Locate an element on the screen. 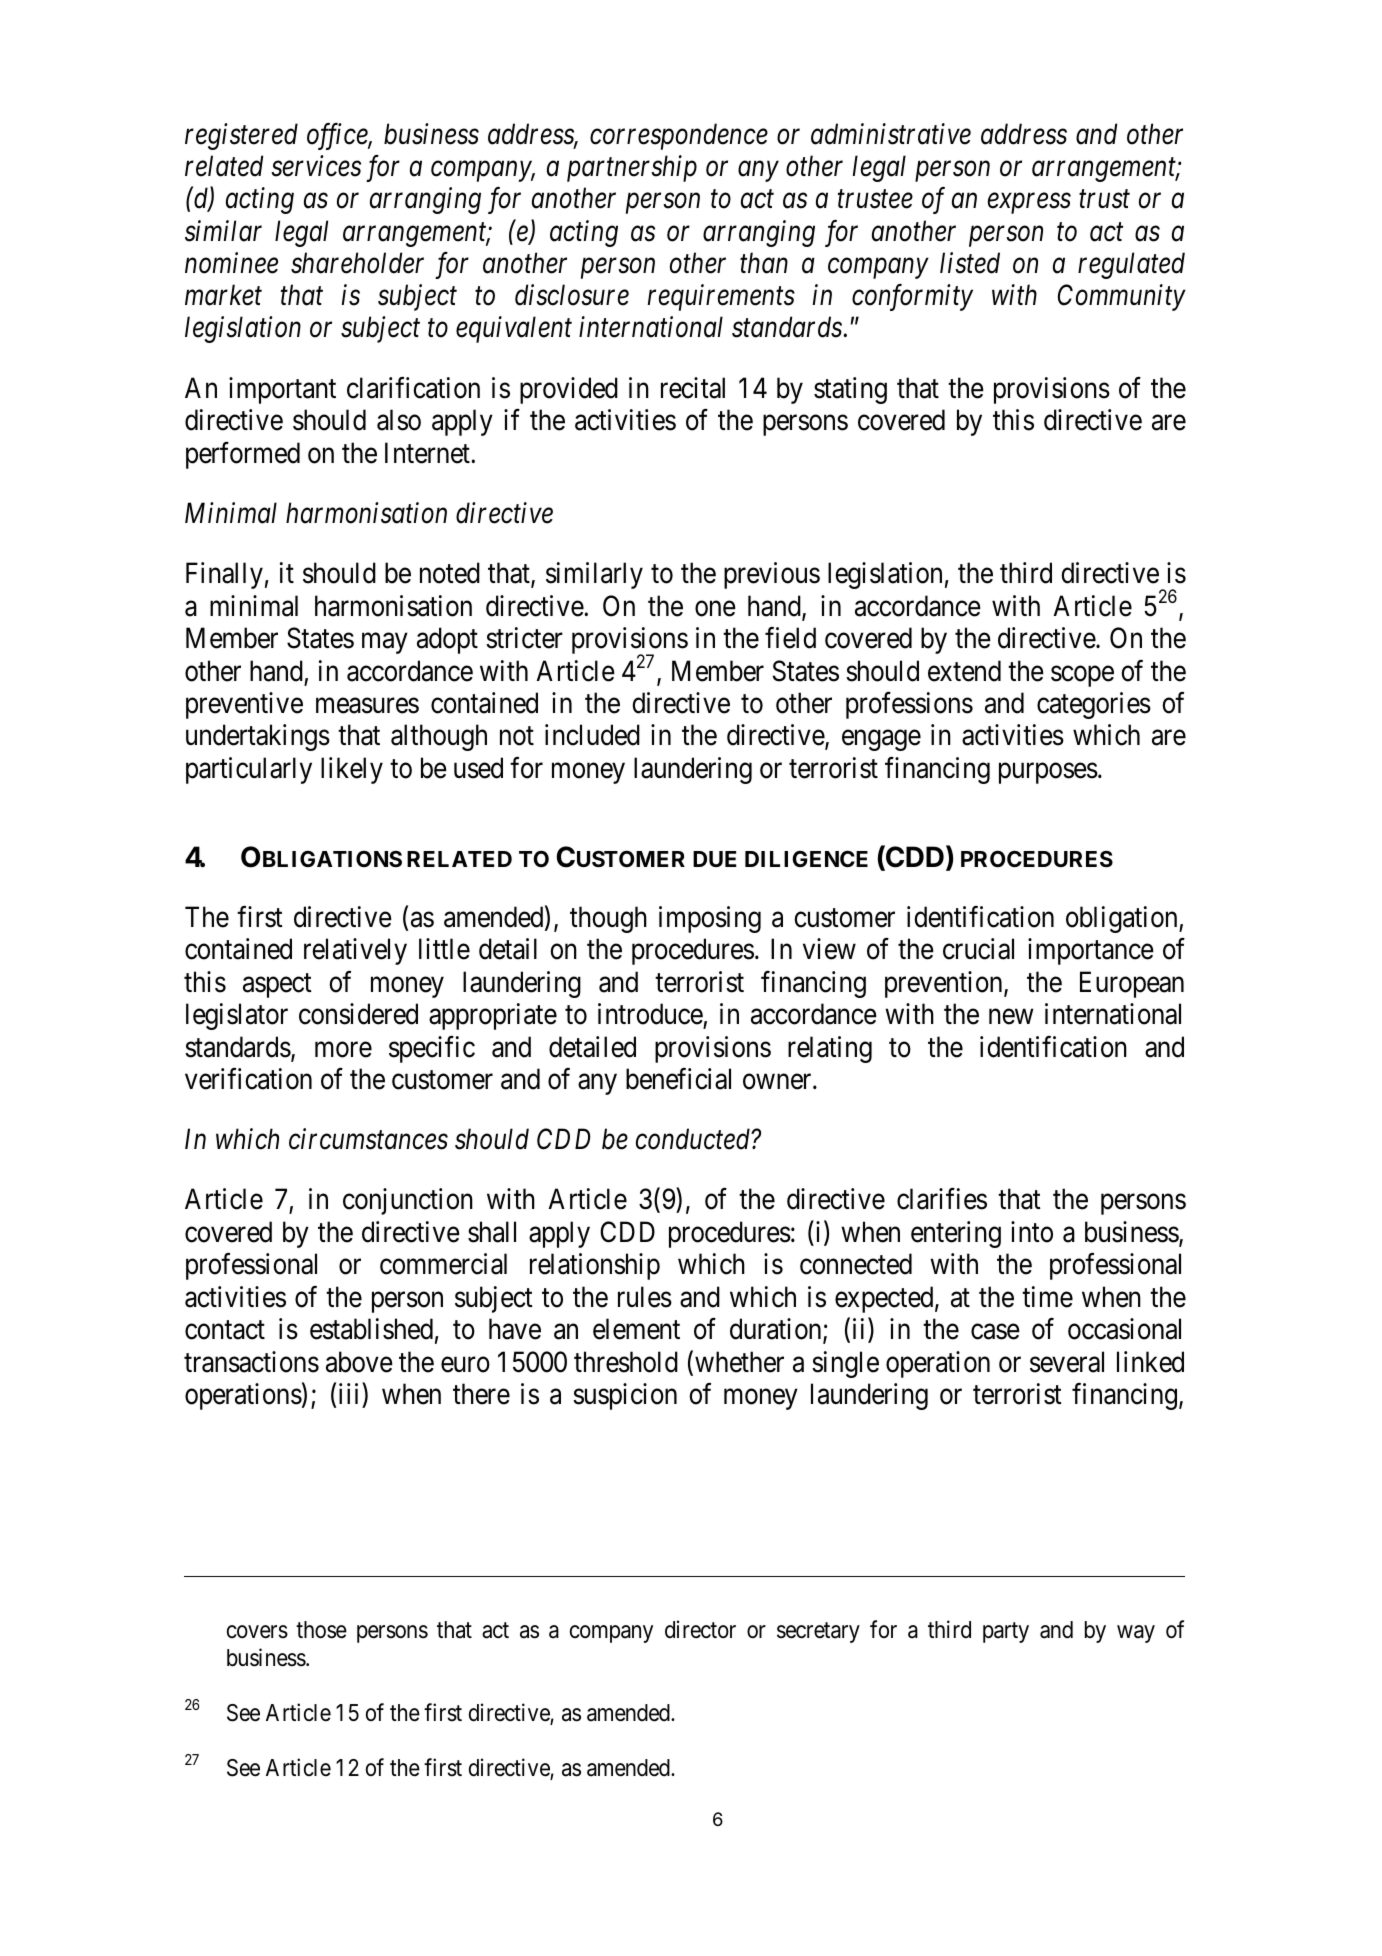 This screenshot has width=1382, height=1956. services is located at coordinates (316, 166).
